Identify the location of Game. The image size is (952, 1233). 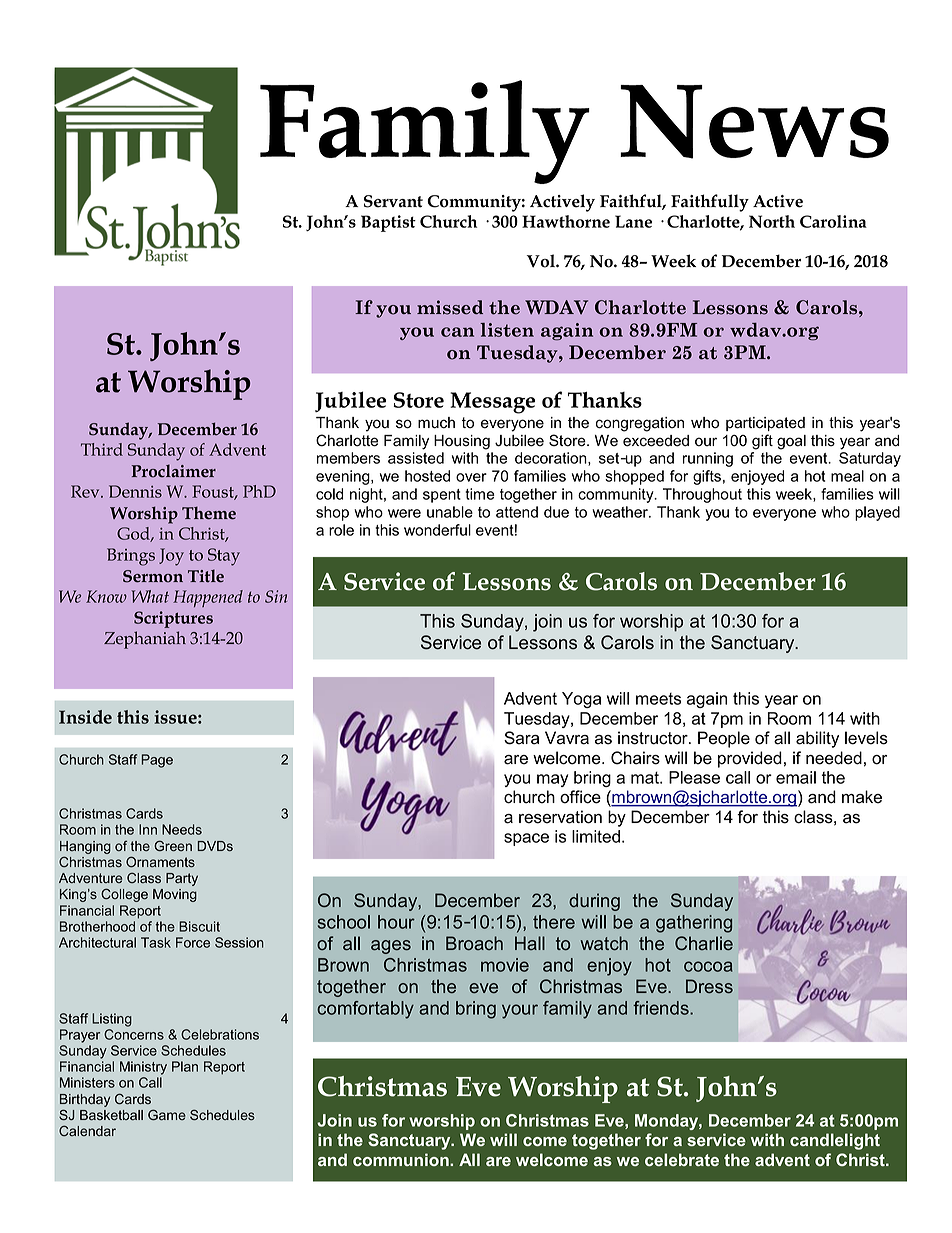
(167, 1115).
